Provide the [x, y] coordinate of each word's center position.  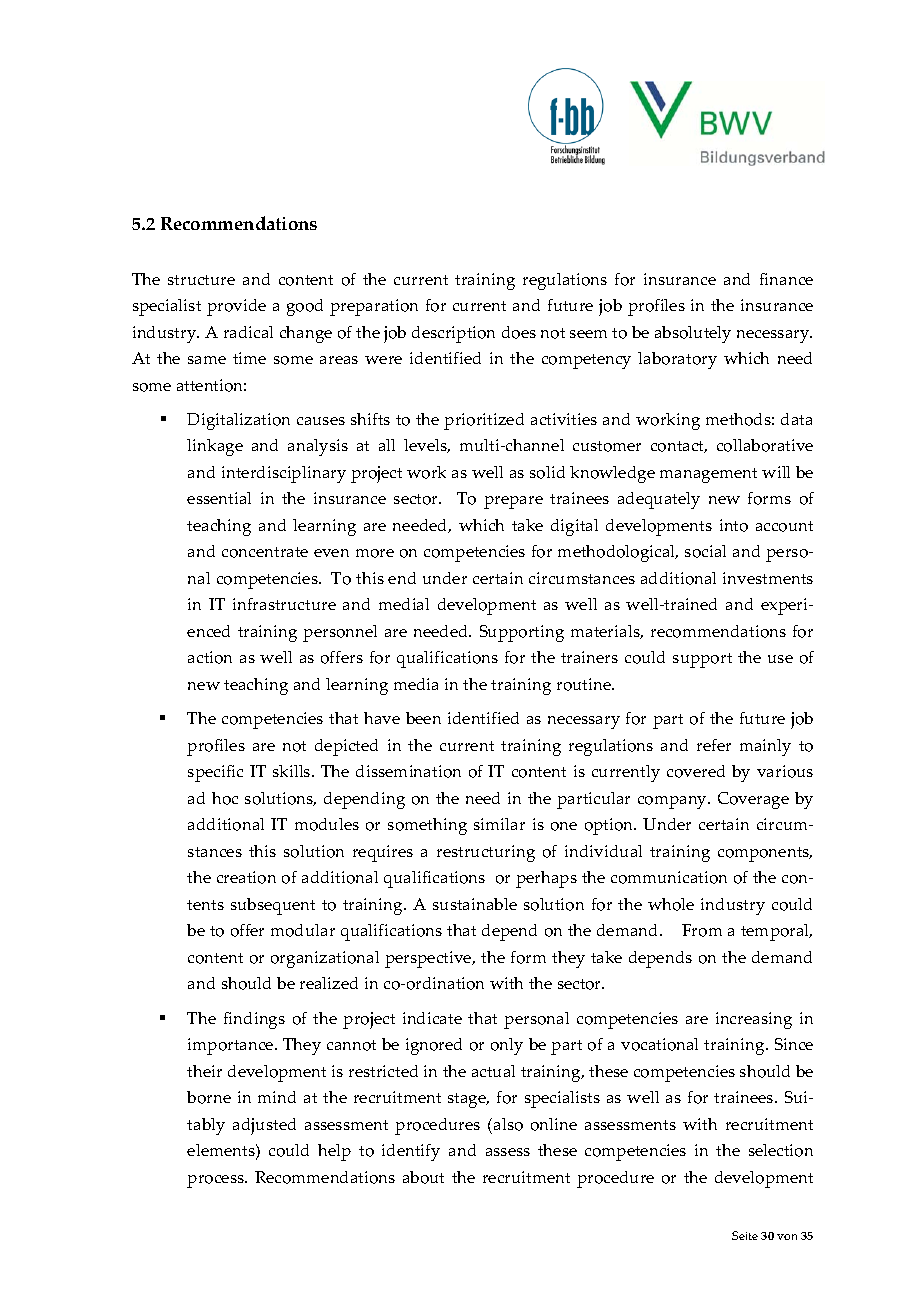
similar [499, 824]
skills [293, 771]
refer [714, 745]
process [216, 1181]
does [519, 332]
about [423, 1177]
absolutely [693, 334]
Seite [745, 1235]
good [305, 307]
